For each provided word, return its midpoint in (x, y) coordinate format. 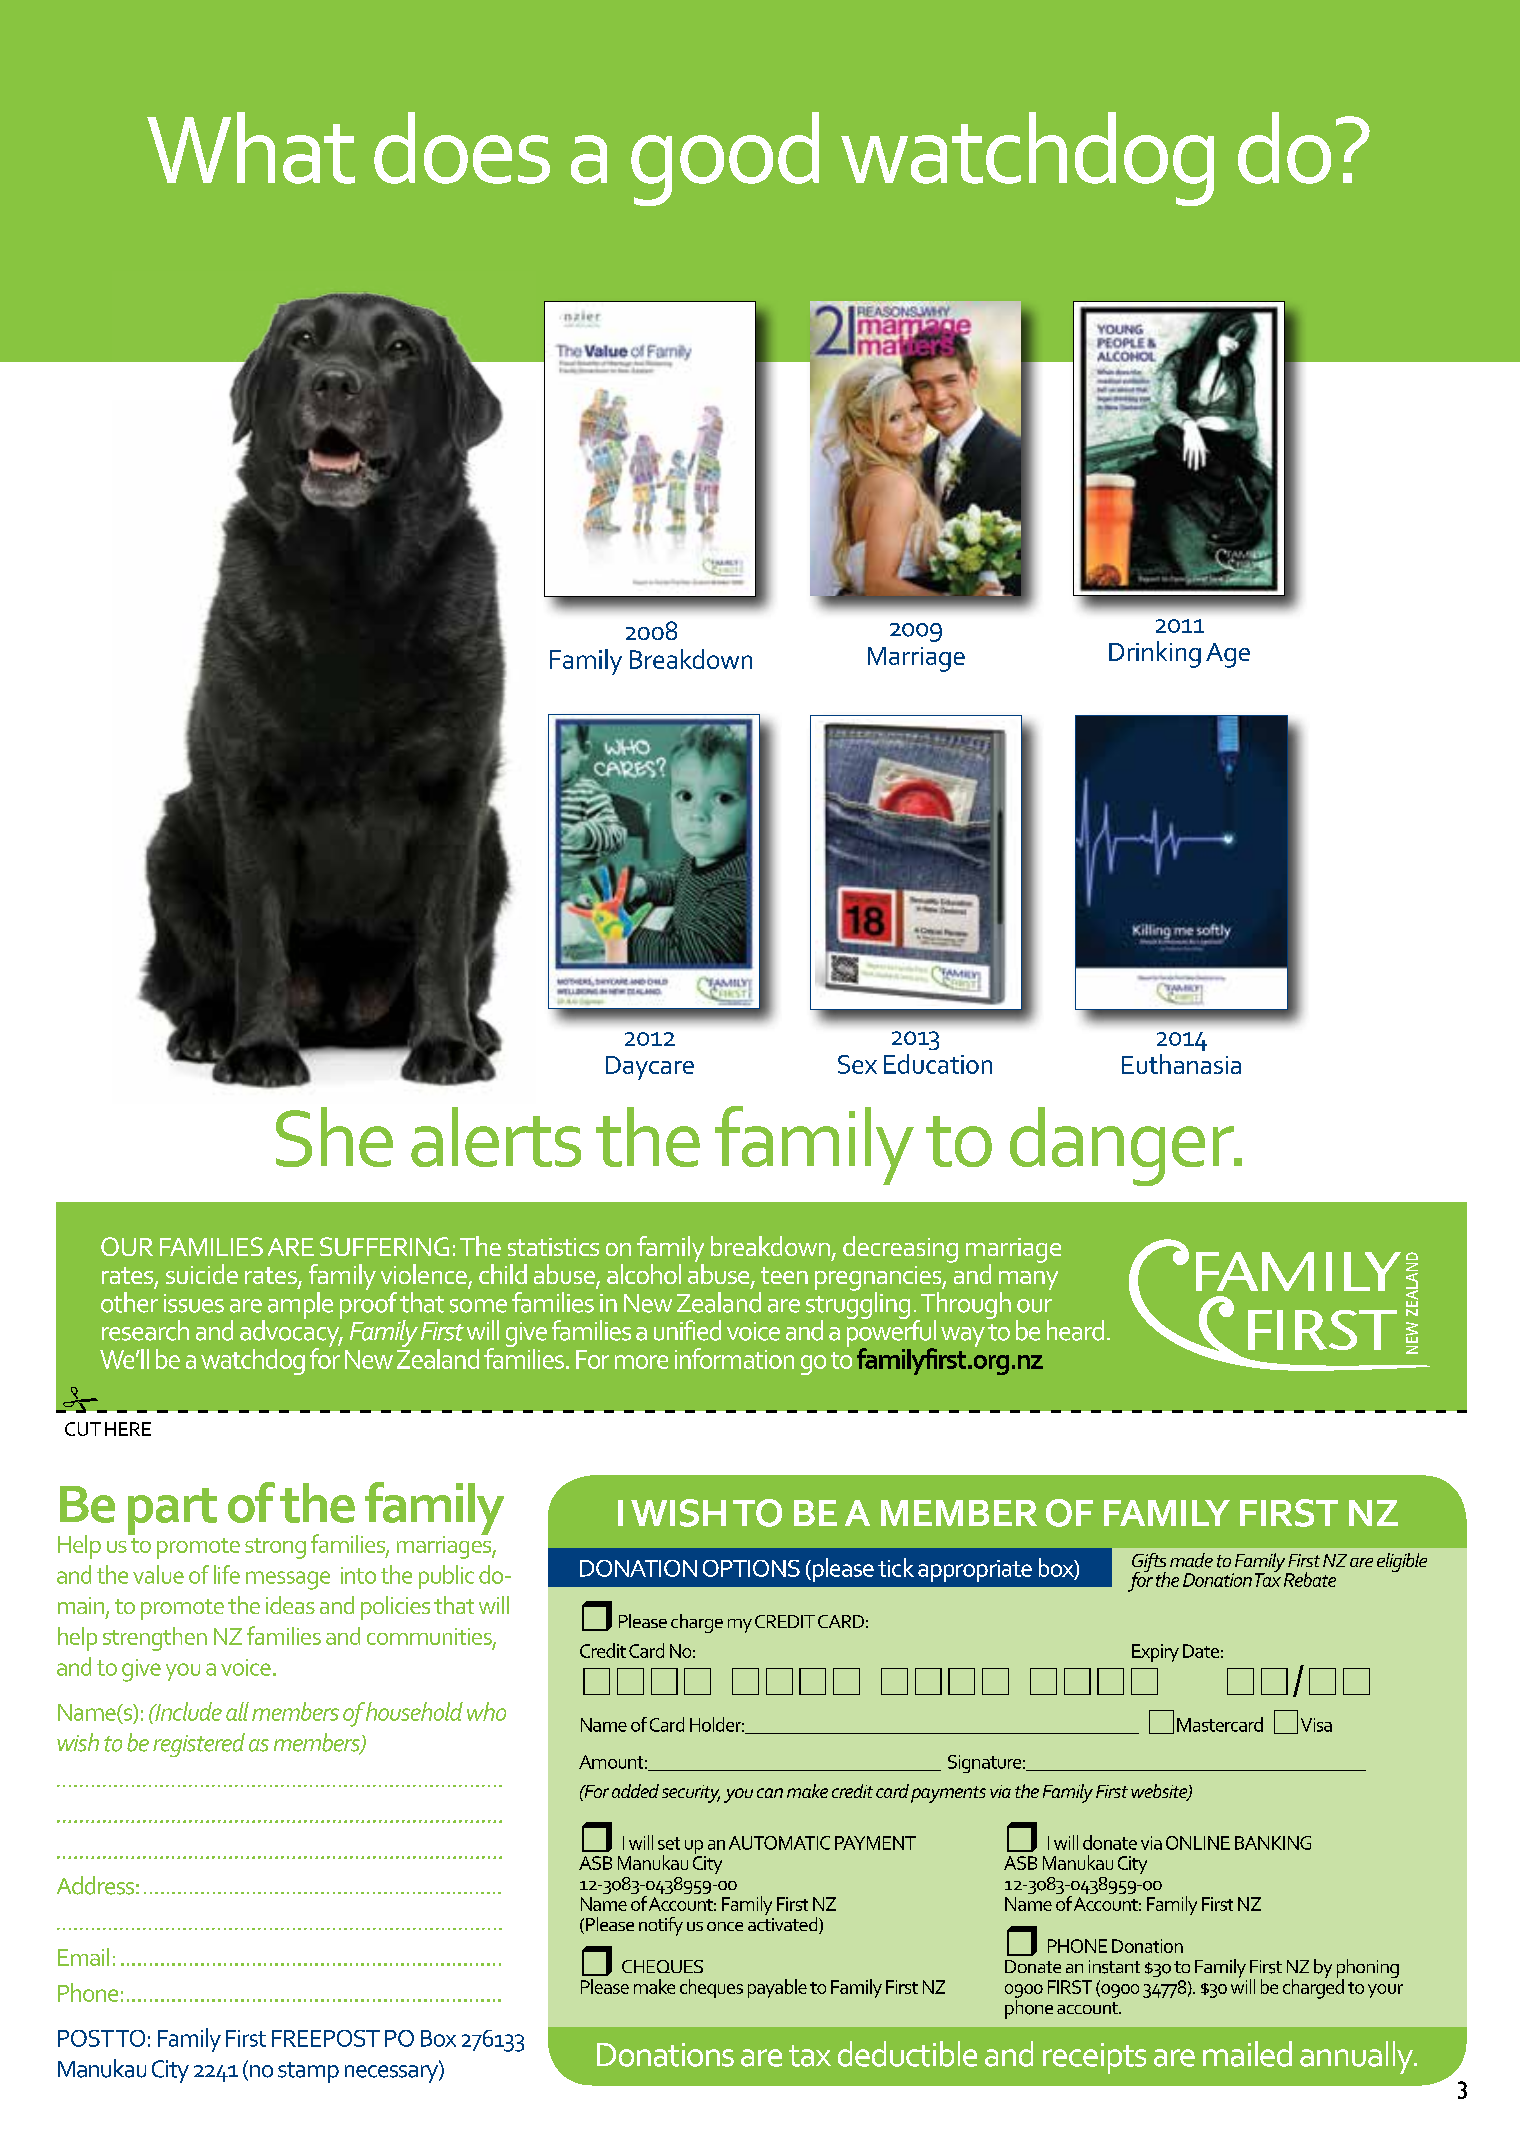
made (1191, 1560)
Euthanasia (1181, 1064)
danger (1123, 1146)
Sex (857, 1064)
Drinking (1155, 654)
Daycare (650, 1068)
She (334, 1137)
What (251, 148)
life (227, 1574)
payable (777, 1988)
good (725, 159)
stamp (308, 2072)
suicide (202, 1274)
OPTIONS (751, 1568)
